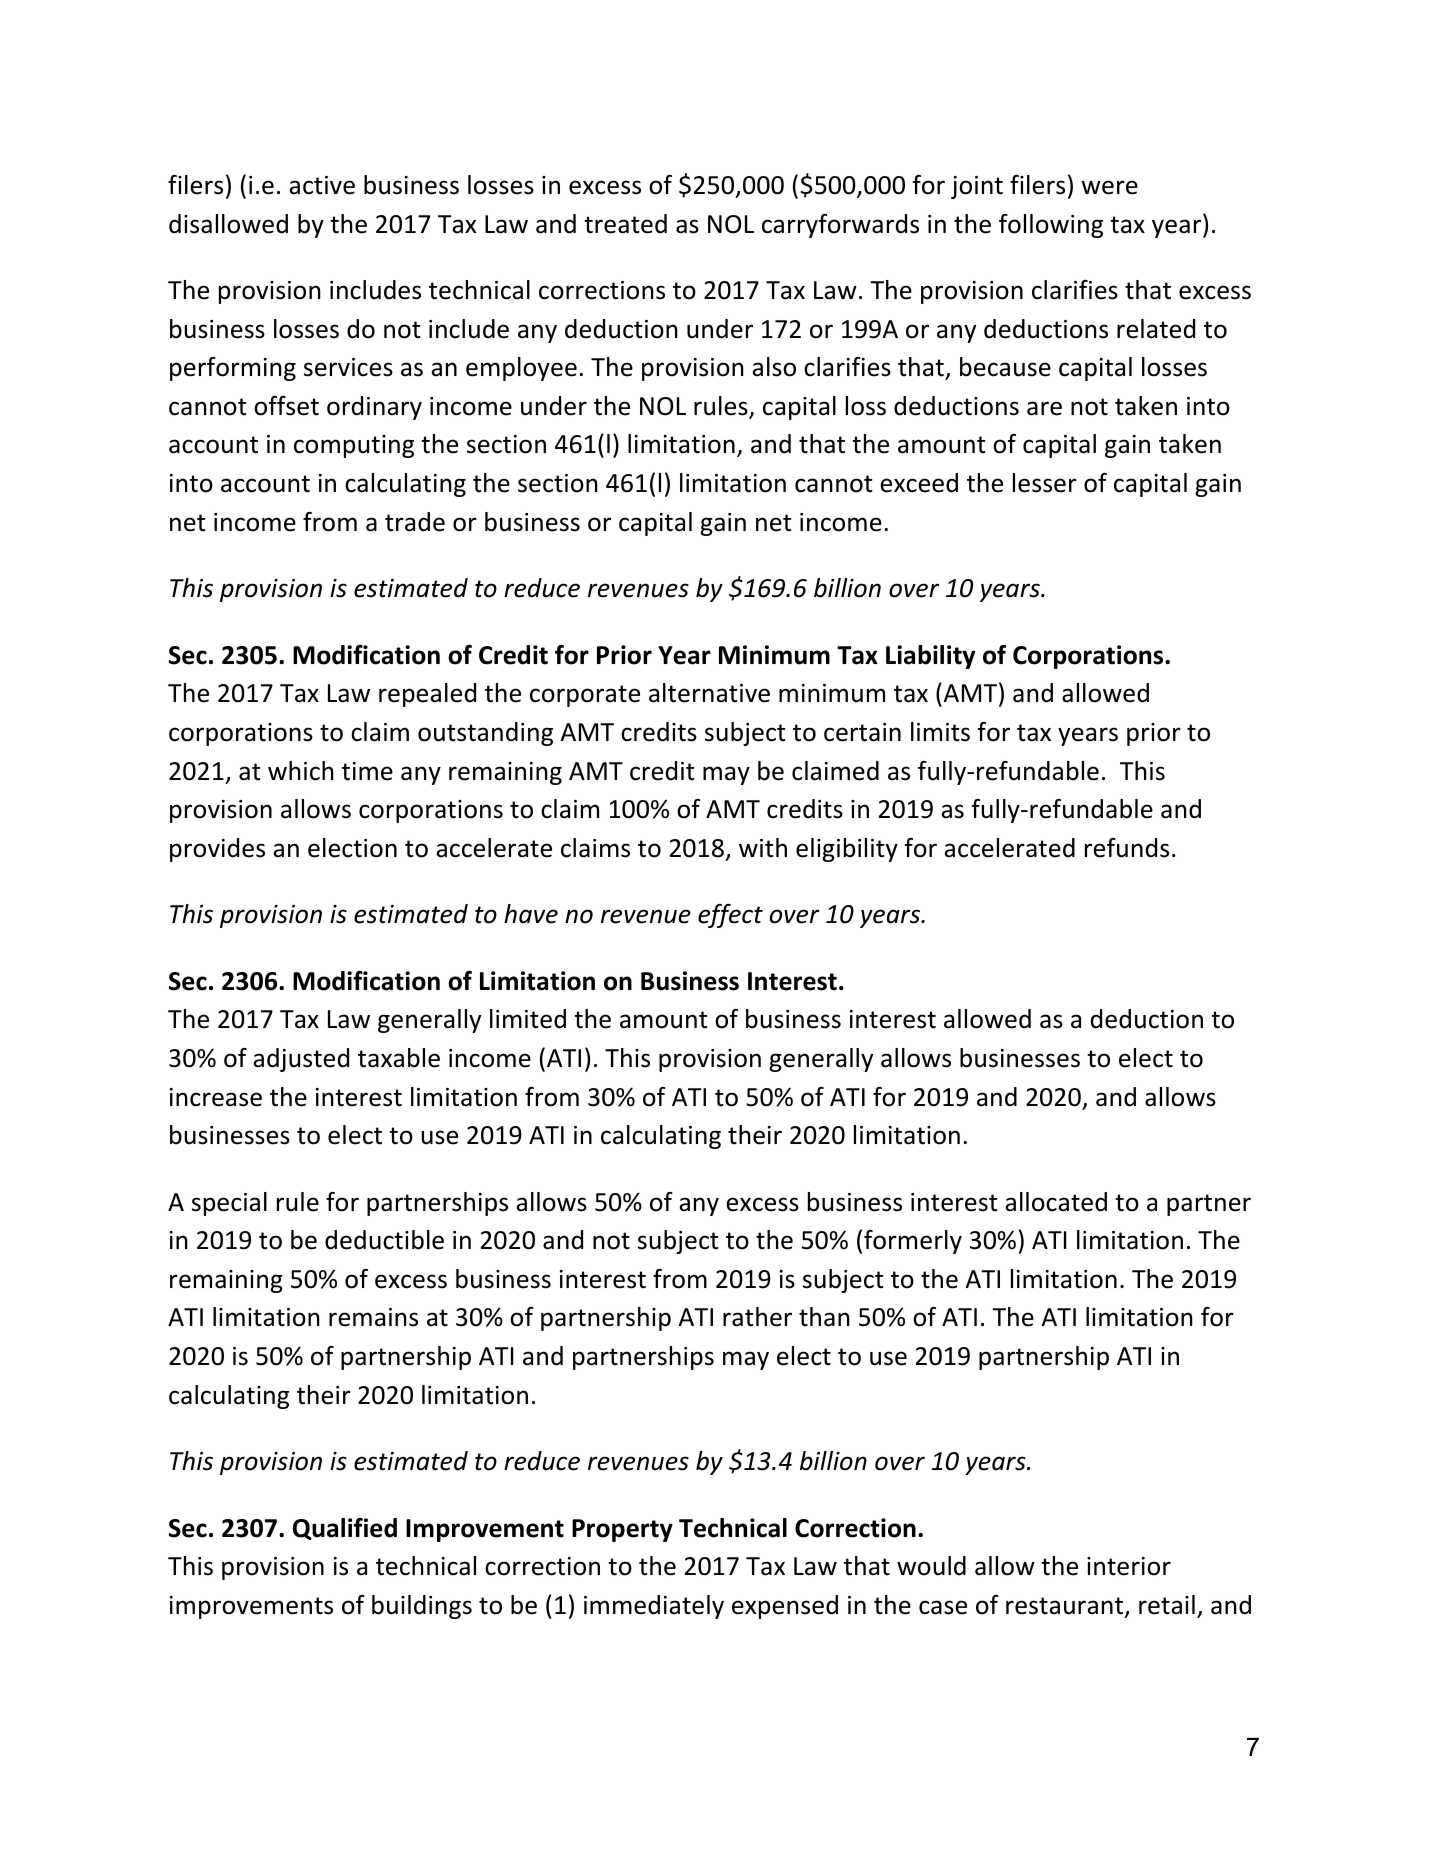 Image resolution: width=1430 pixels, height=1851 pixels. What do you see at coordinates (1056, 1202) in the document?
I see `allocated` at bounding box center [1056, 1202].
